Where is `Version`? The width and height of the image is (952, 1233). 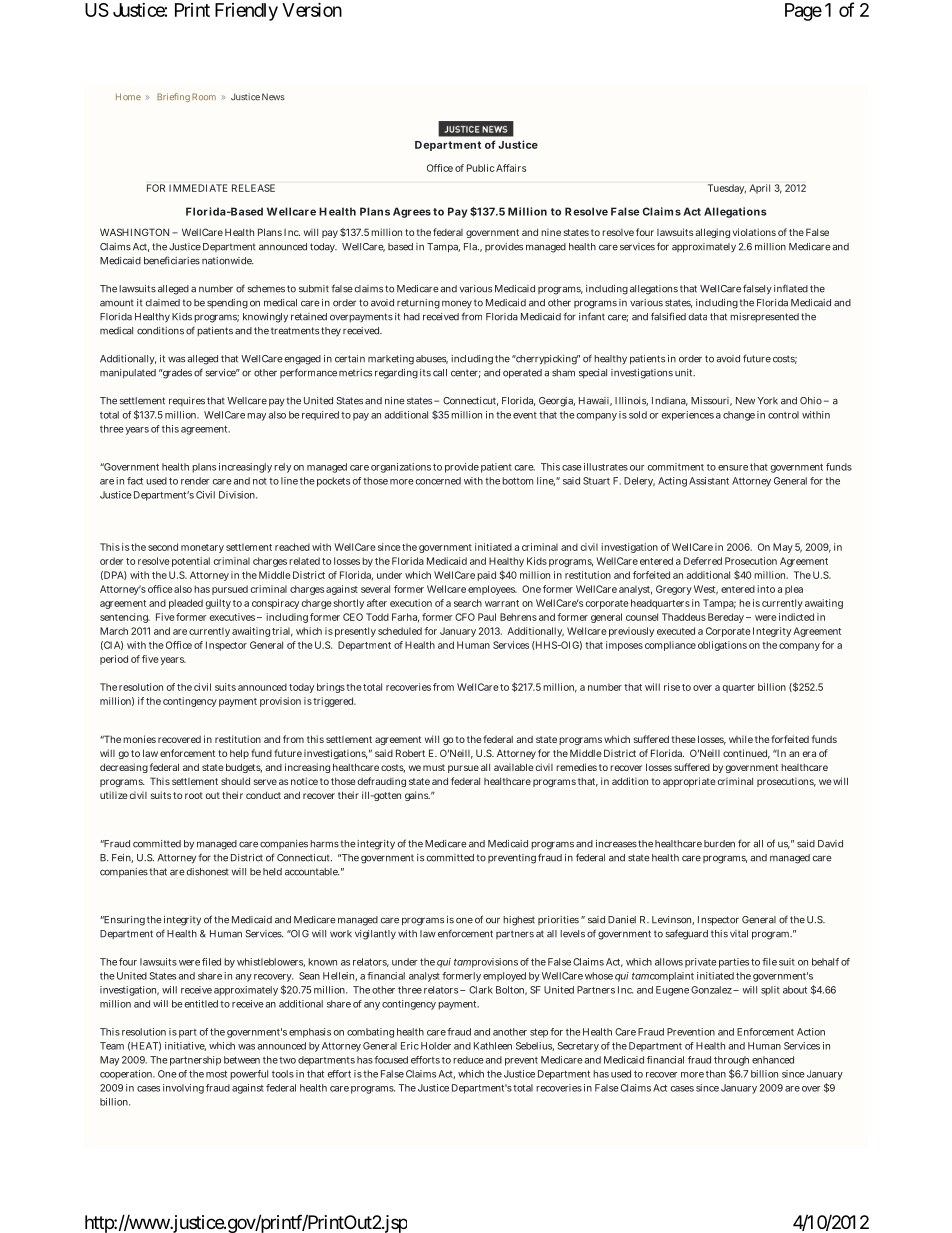 Version is located at coordinates (312, 9).
